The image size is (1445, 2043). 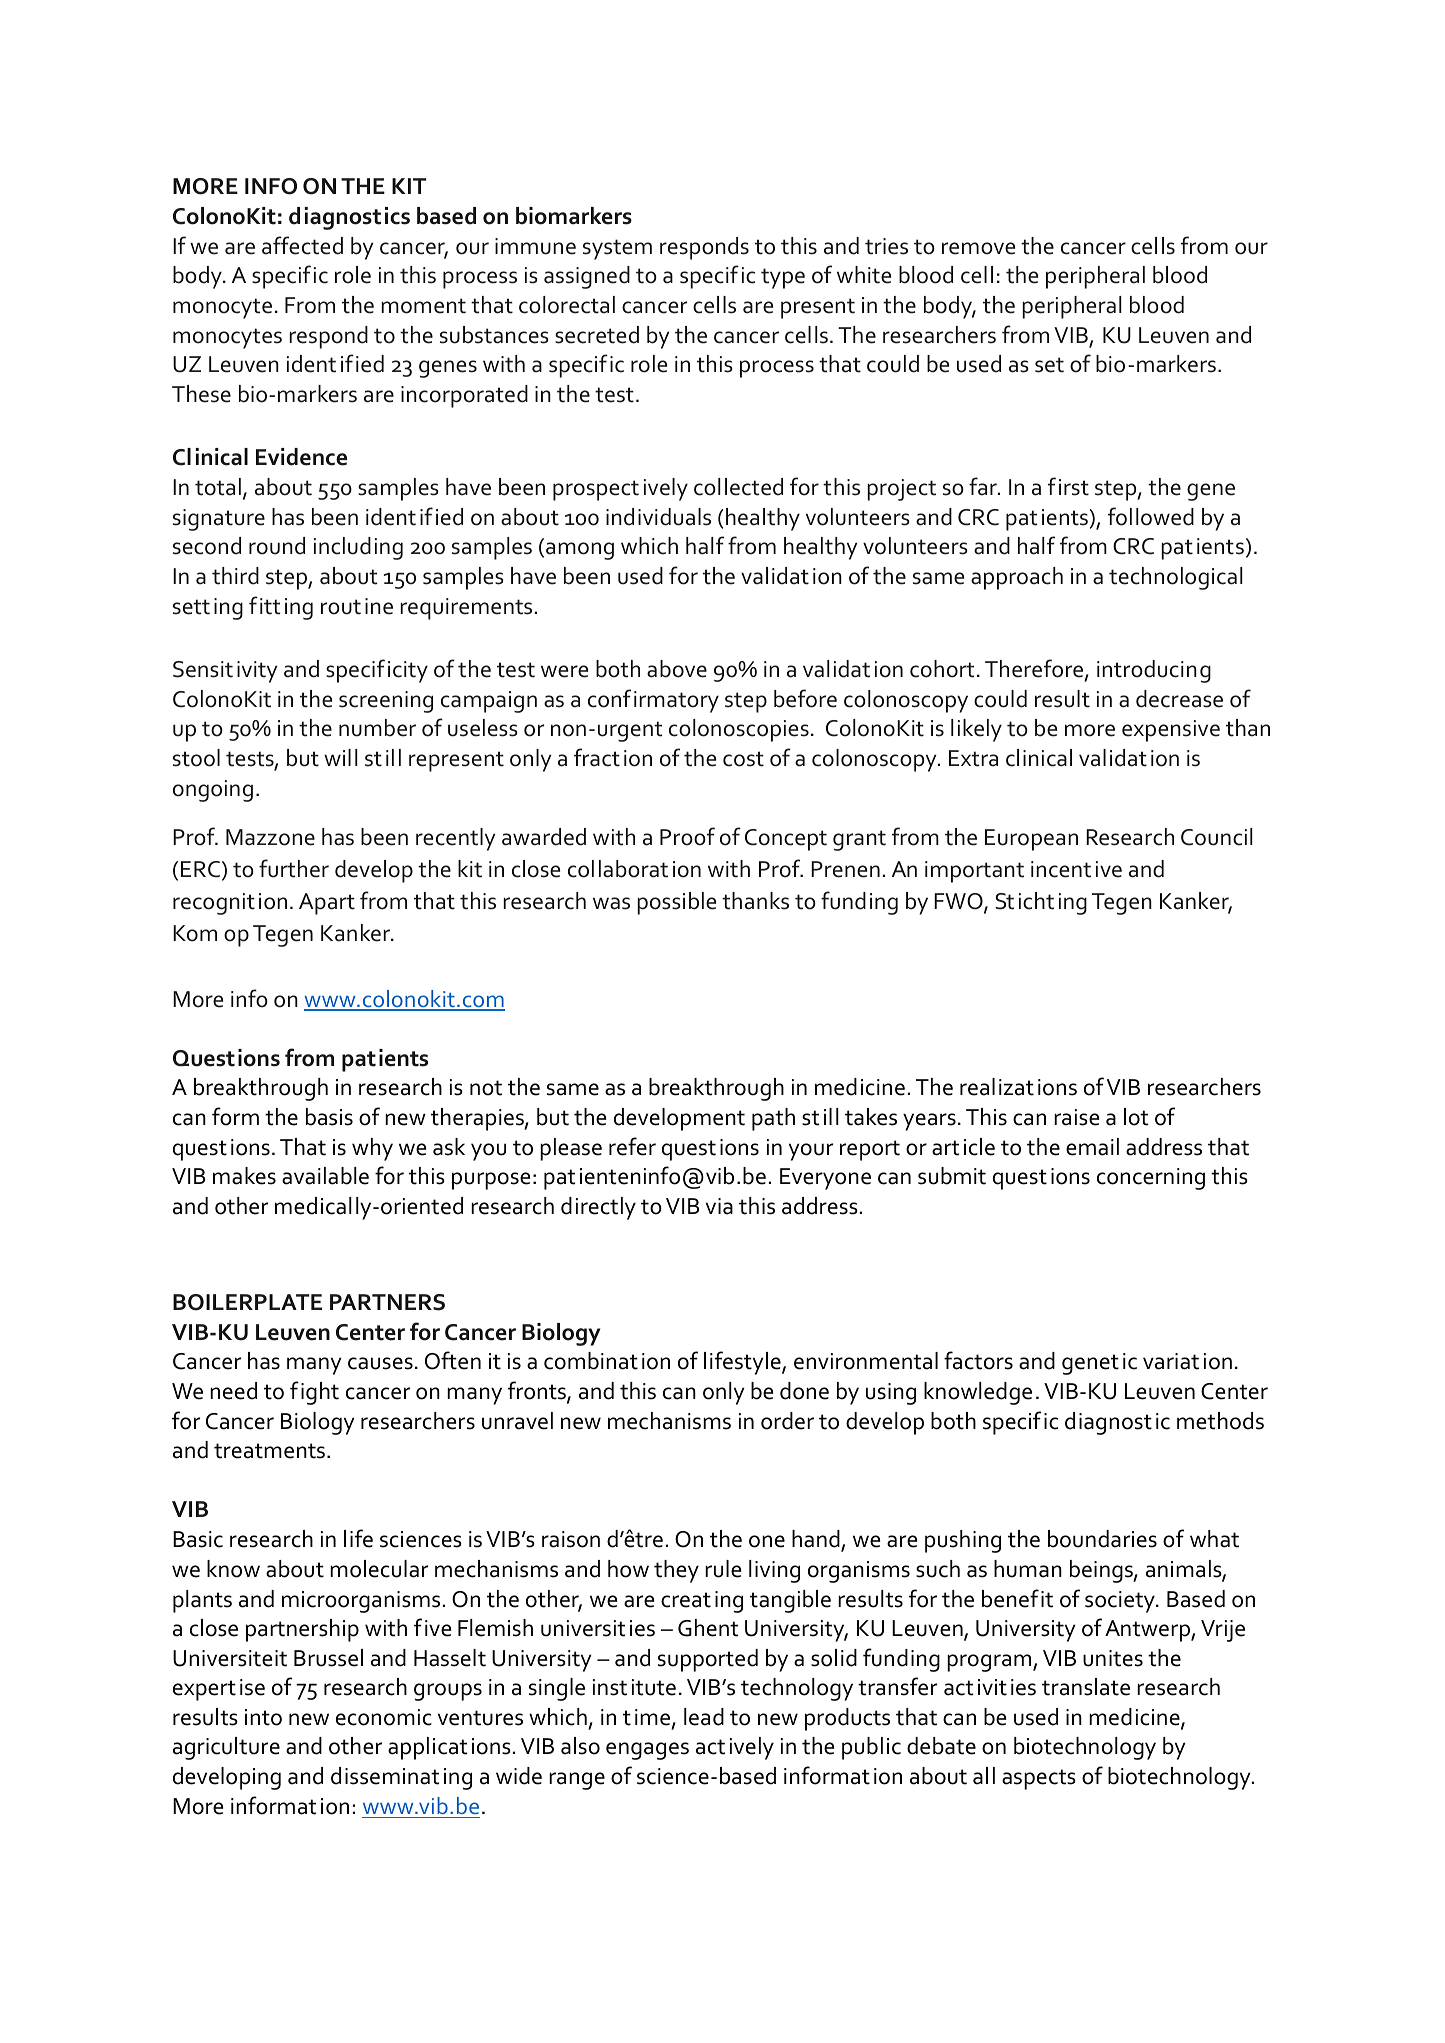 What do you see at coordinates (329, 1117) in the screenshot?
I see `basis` at bounding box center [329, 1117].
